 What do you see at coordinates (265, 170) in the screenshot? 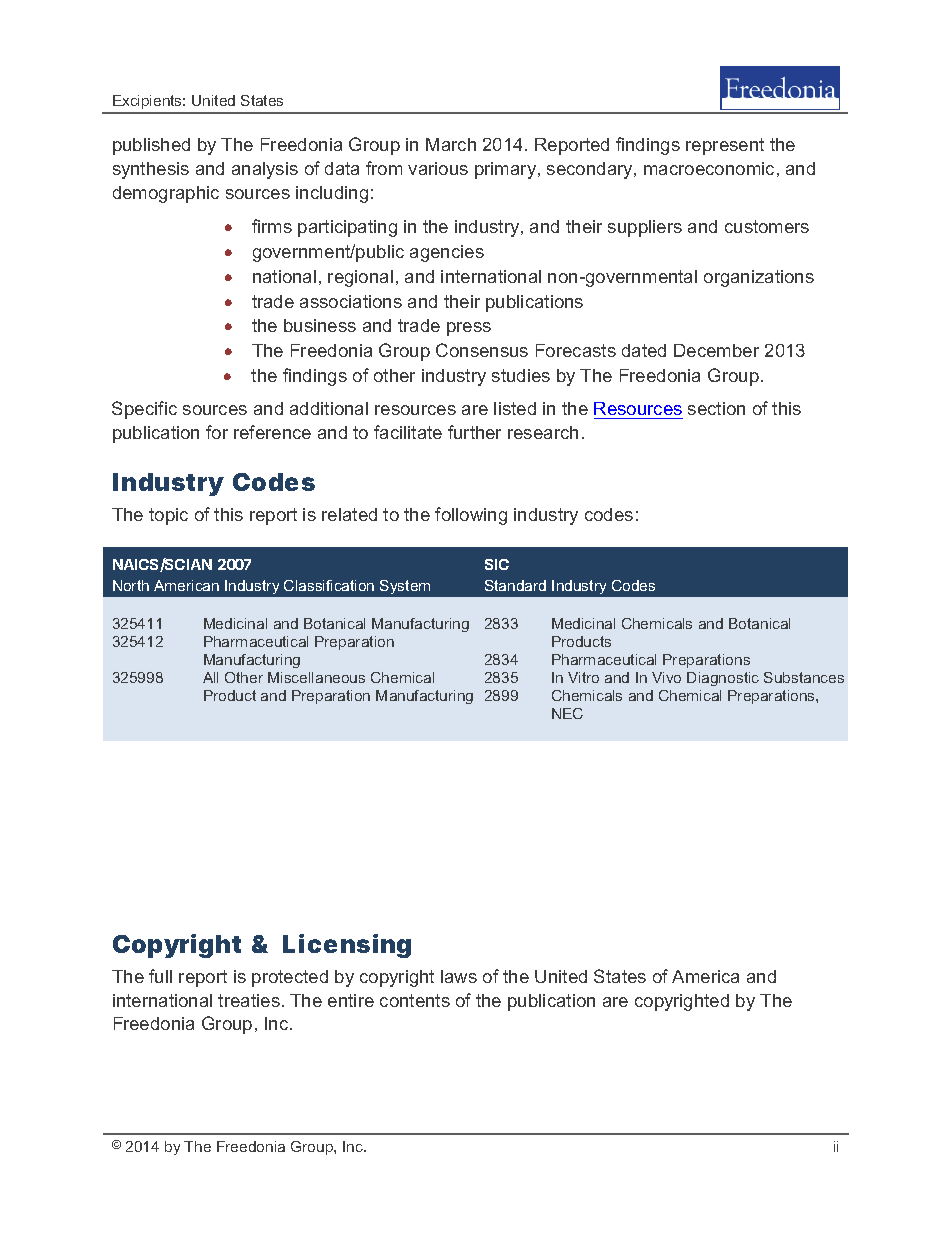
I see `analysis` at bounding box center [265, 170].
